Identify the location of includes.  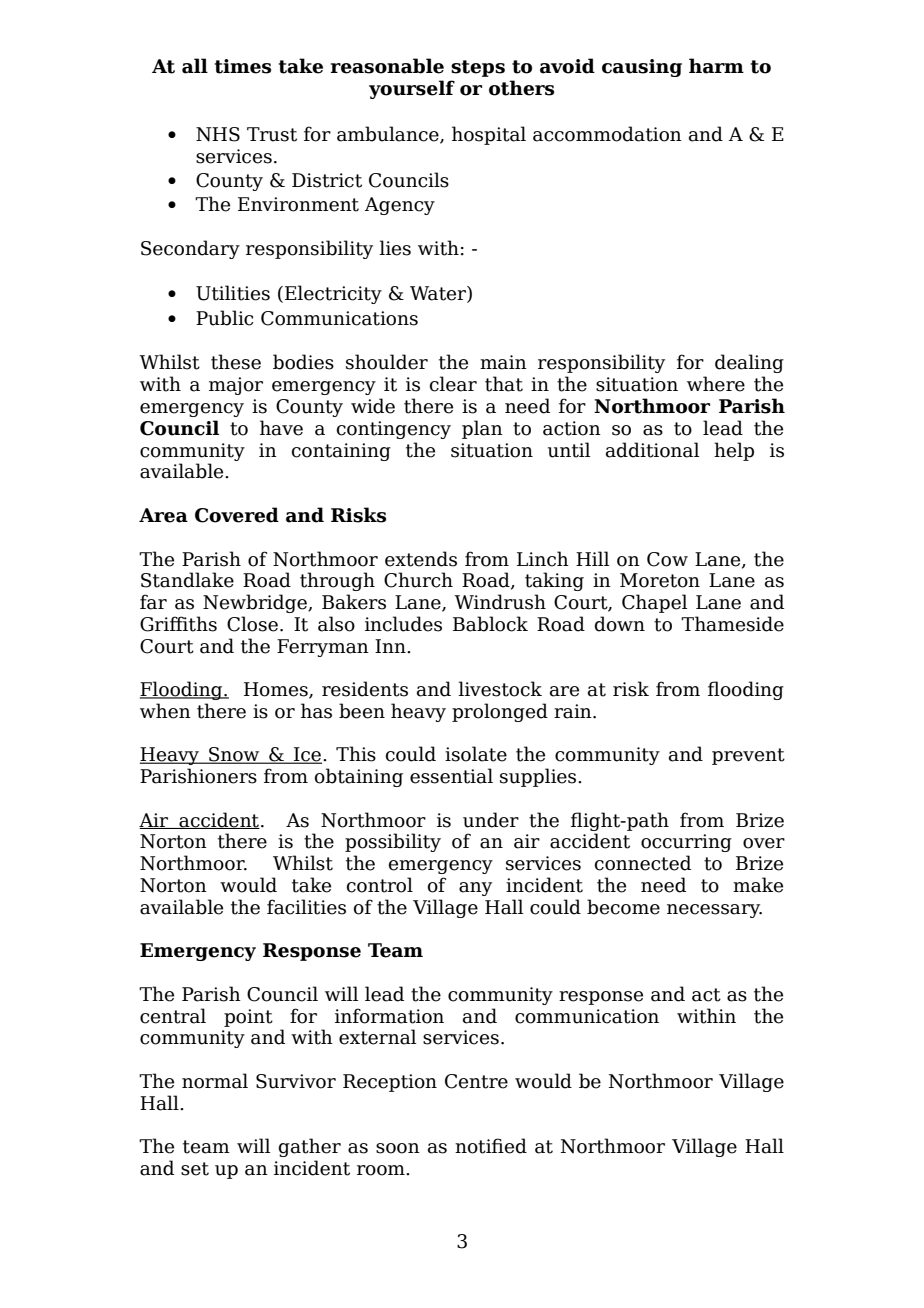
(403, 624).
